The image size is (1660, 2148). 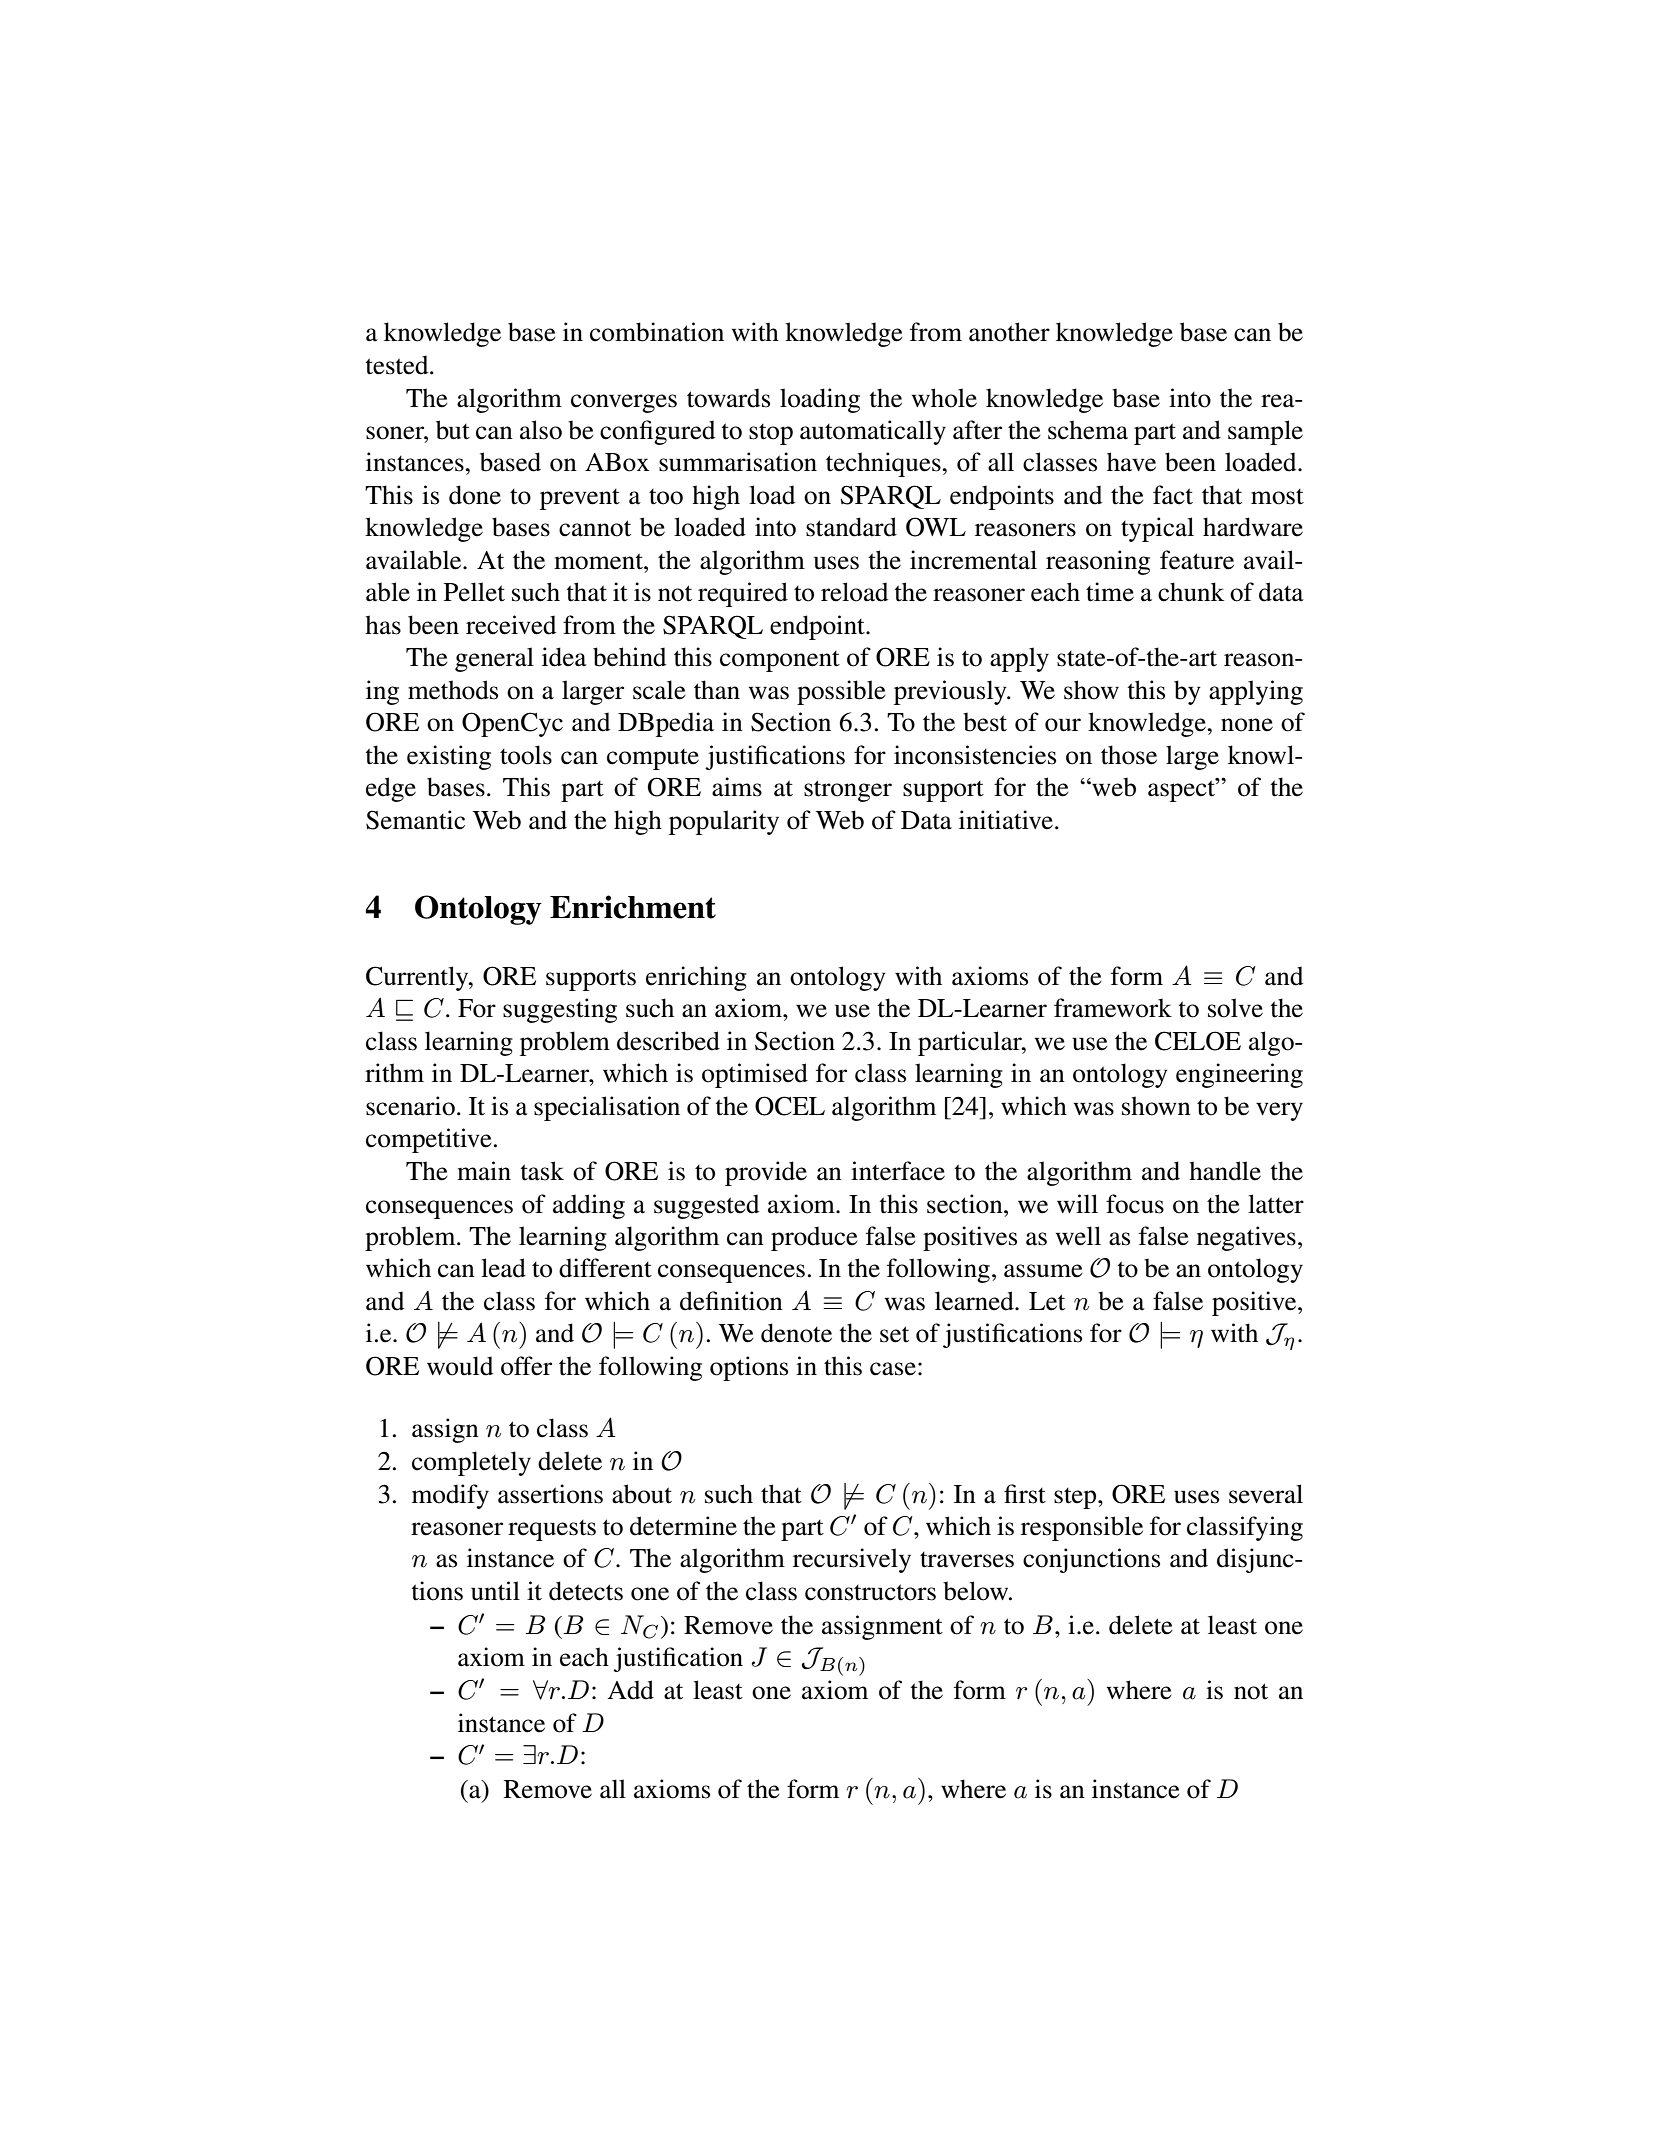 I want to click on enriching, so click(x=696, y=978).
